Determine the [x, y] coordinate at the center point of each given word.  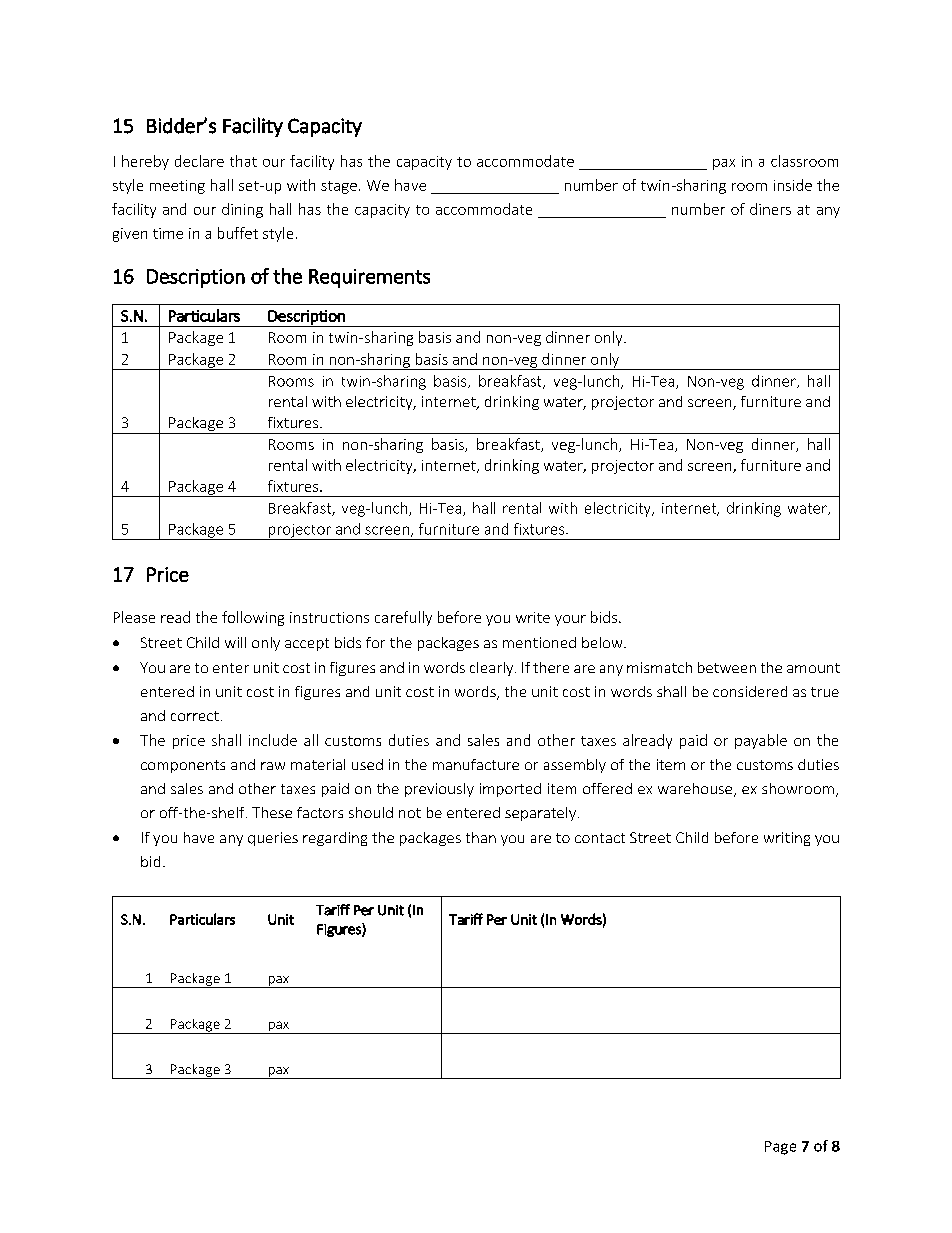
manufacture [476, 764]
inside [793, 185]
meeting [177, 187]
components [183, 766]
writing [787, 839]
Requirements [369, 278]
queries [273, 839]
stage [339, 187]
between [727, 667]
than [481, 837]
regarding [335, 839]
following [253, 618]
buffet [238, 233]
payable [761, 741]
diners [770, 209]
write [533, 617]
